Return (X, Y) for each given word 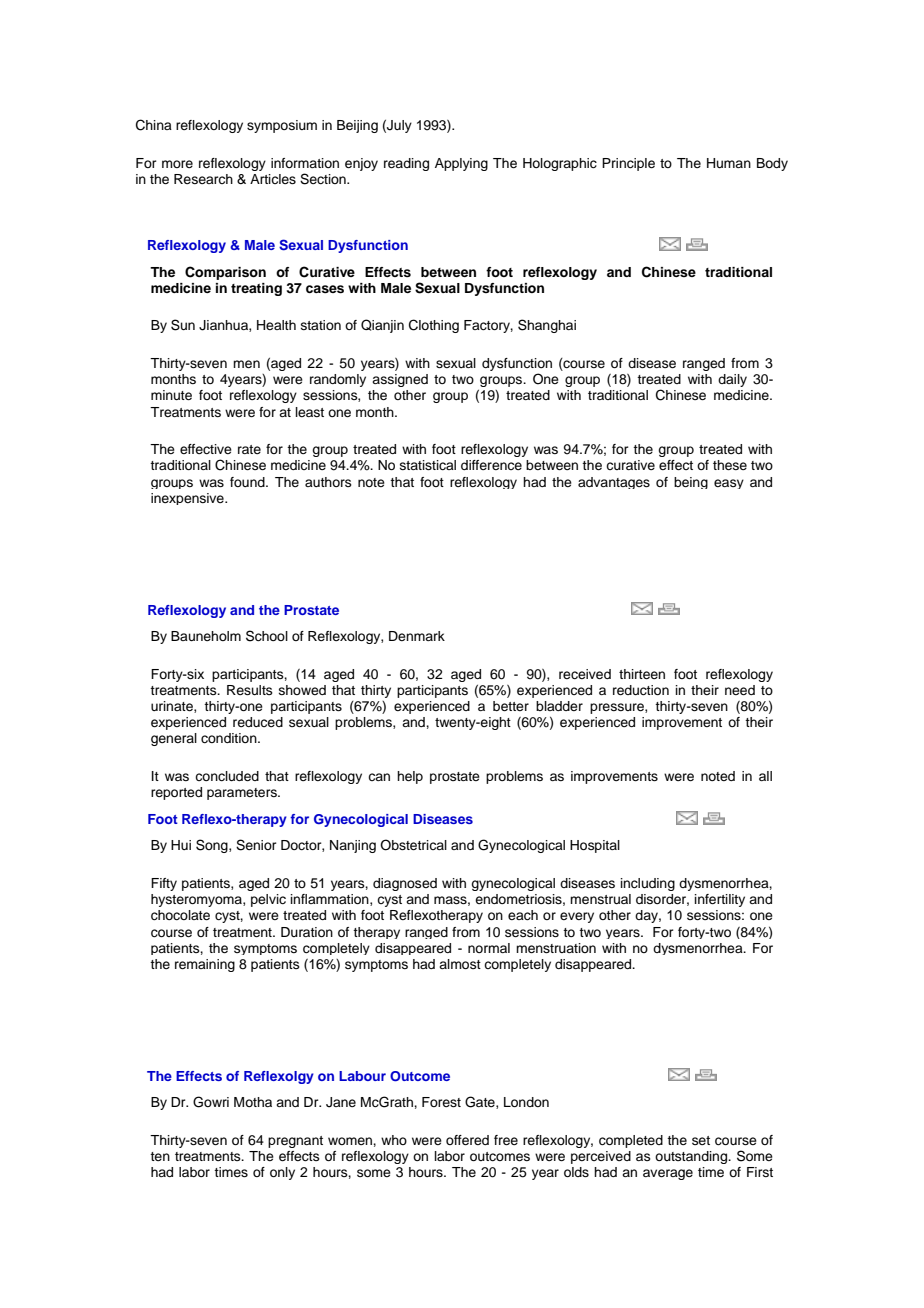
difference (491, 465)
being (691, 483)
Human (729, 163)
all (765, 776)
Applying (461, 164)
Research (203, 179)
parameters (243, 794)
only (282, 1173)
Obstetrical (413, 845)
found (248, 482)
